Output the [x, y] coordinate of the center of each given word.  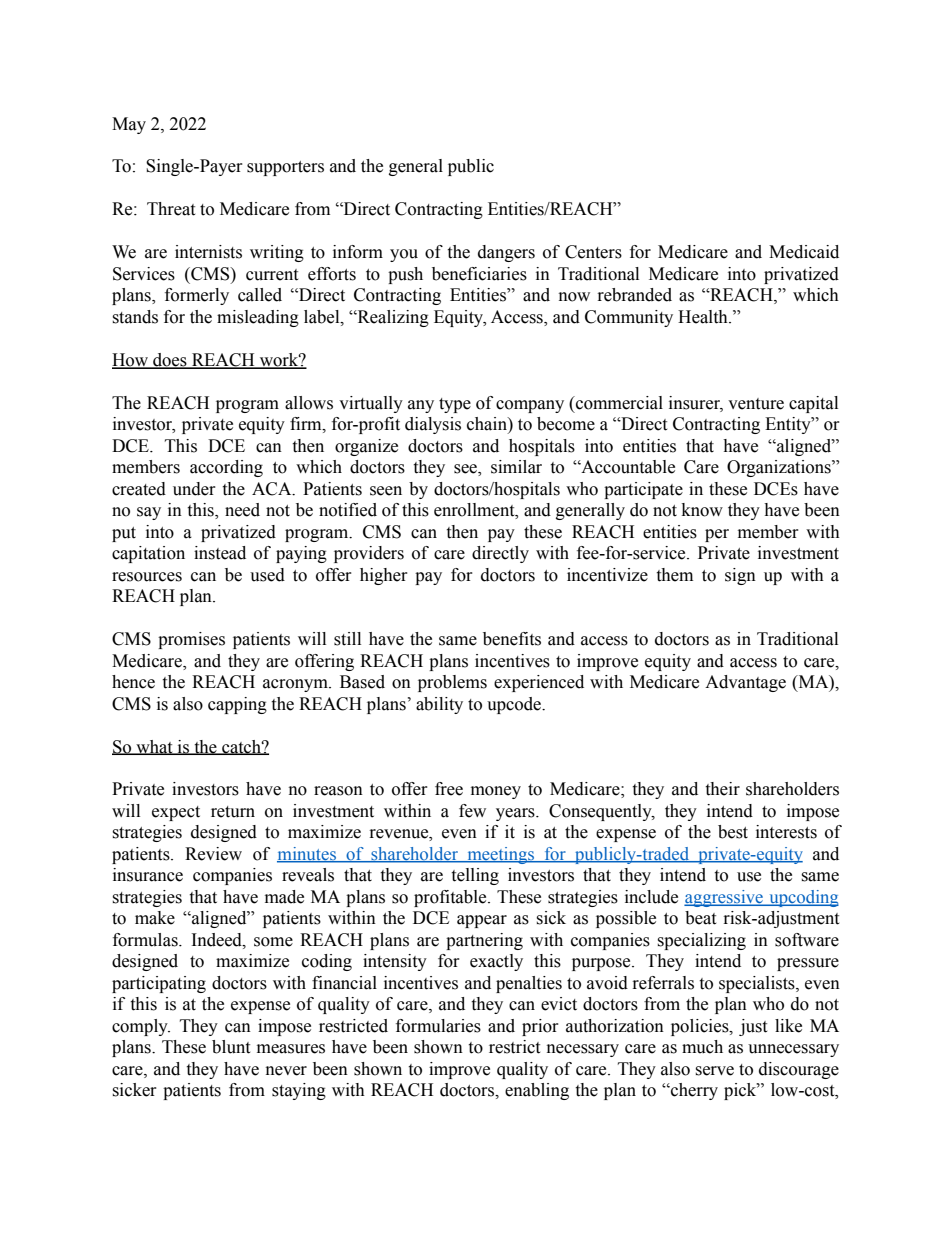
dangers [506, 253]
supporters [285, 168]
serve [714, 1071]
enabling [537, 1091]
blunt [231, 1047]
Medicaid [804, 252]
